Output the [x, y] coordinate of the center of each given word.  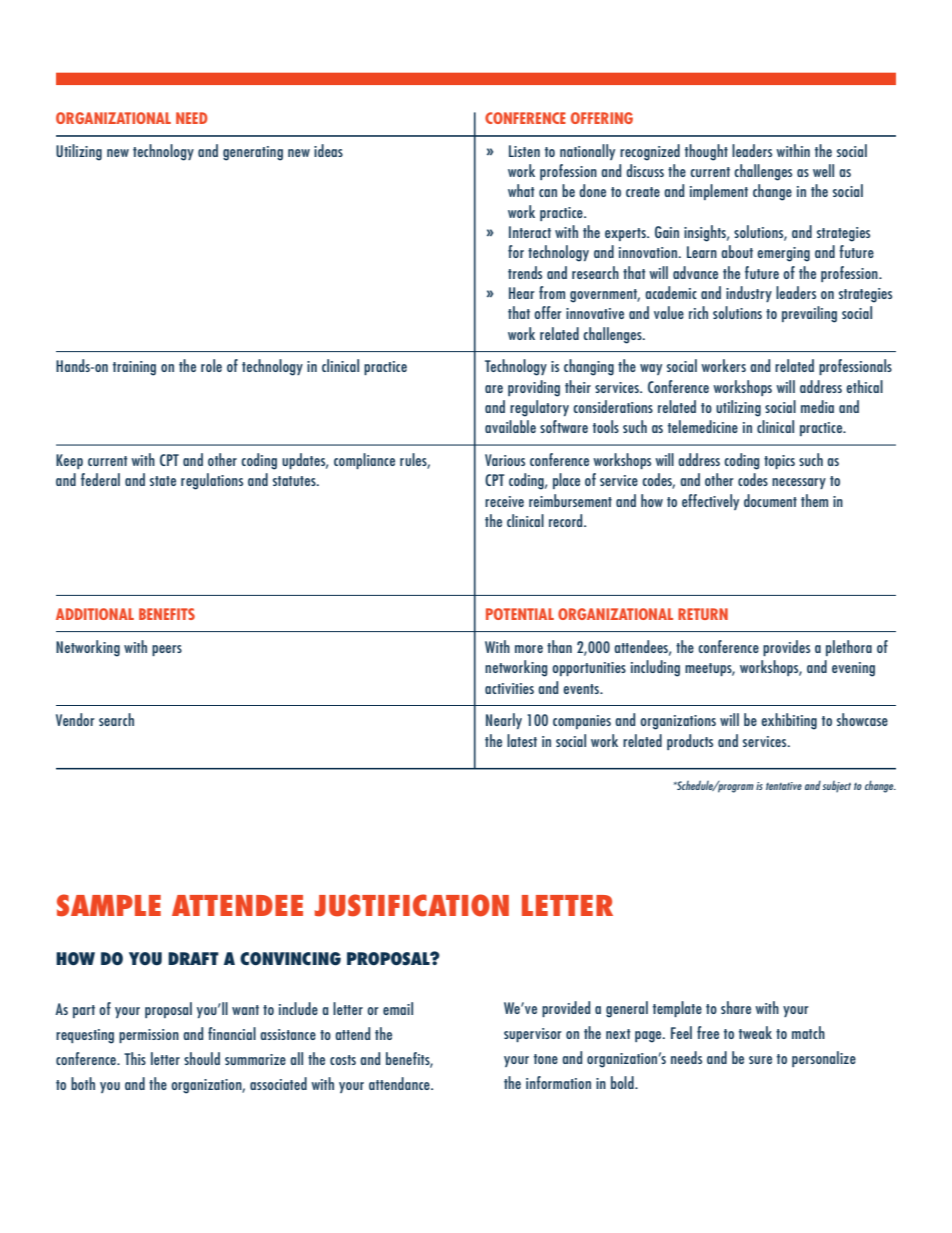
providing [534, 388]
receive [504, 501]
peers [167, 650]
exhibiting [789, 721]
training [134, 368]
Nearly [504, 721]
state [163, 481]
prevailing [809, 314]
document [770, 500]
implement [719, 192]
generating [253, 153]
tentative [784, 786]
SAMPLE [109, 905]
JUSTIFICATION [412, 905]
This [135, 1058]
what [521, 190]
